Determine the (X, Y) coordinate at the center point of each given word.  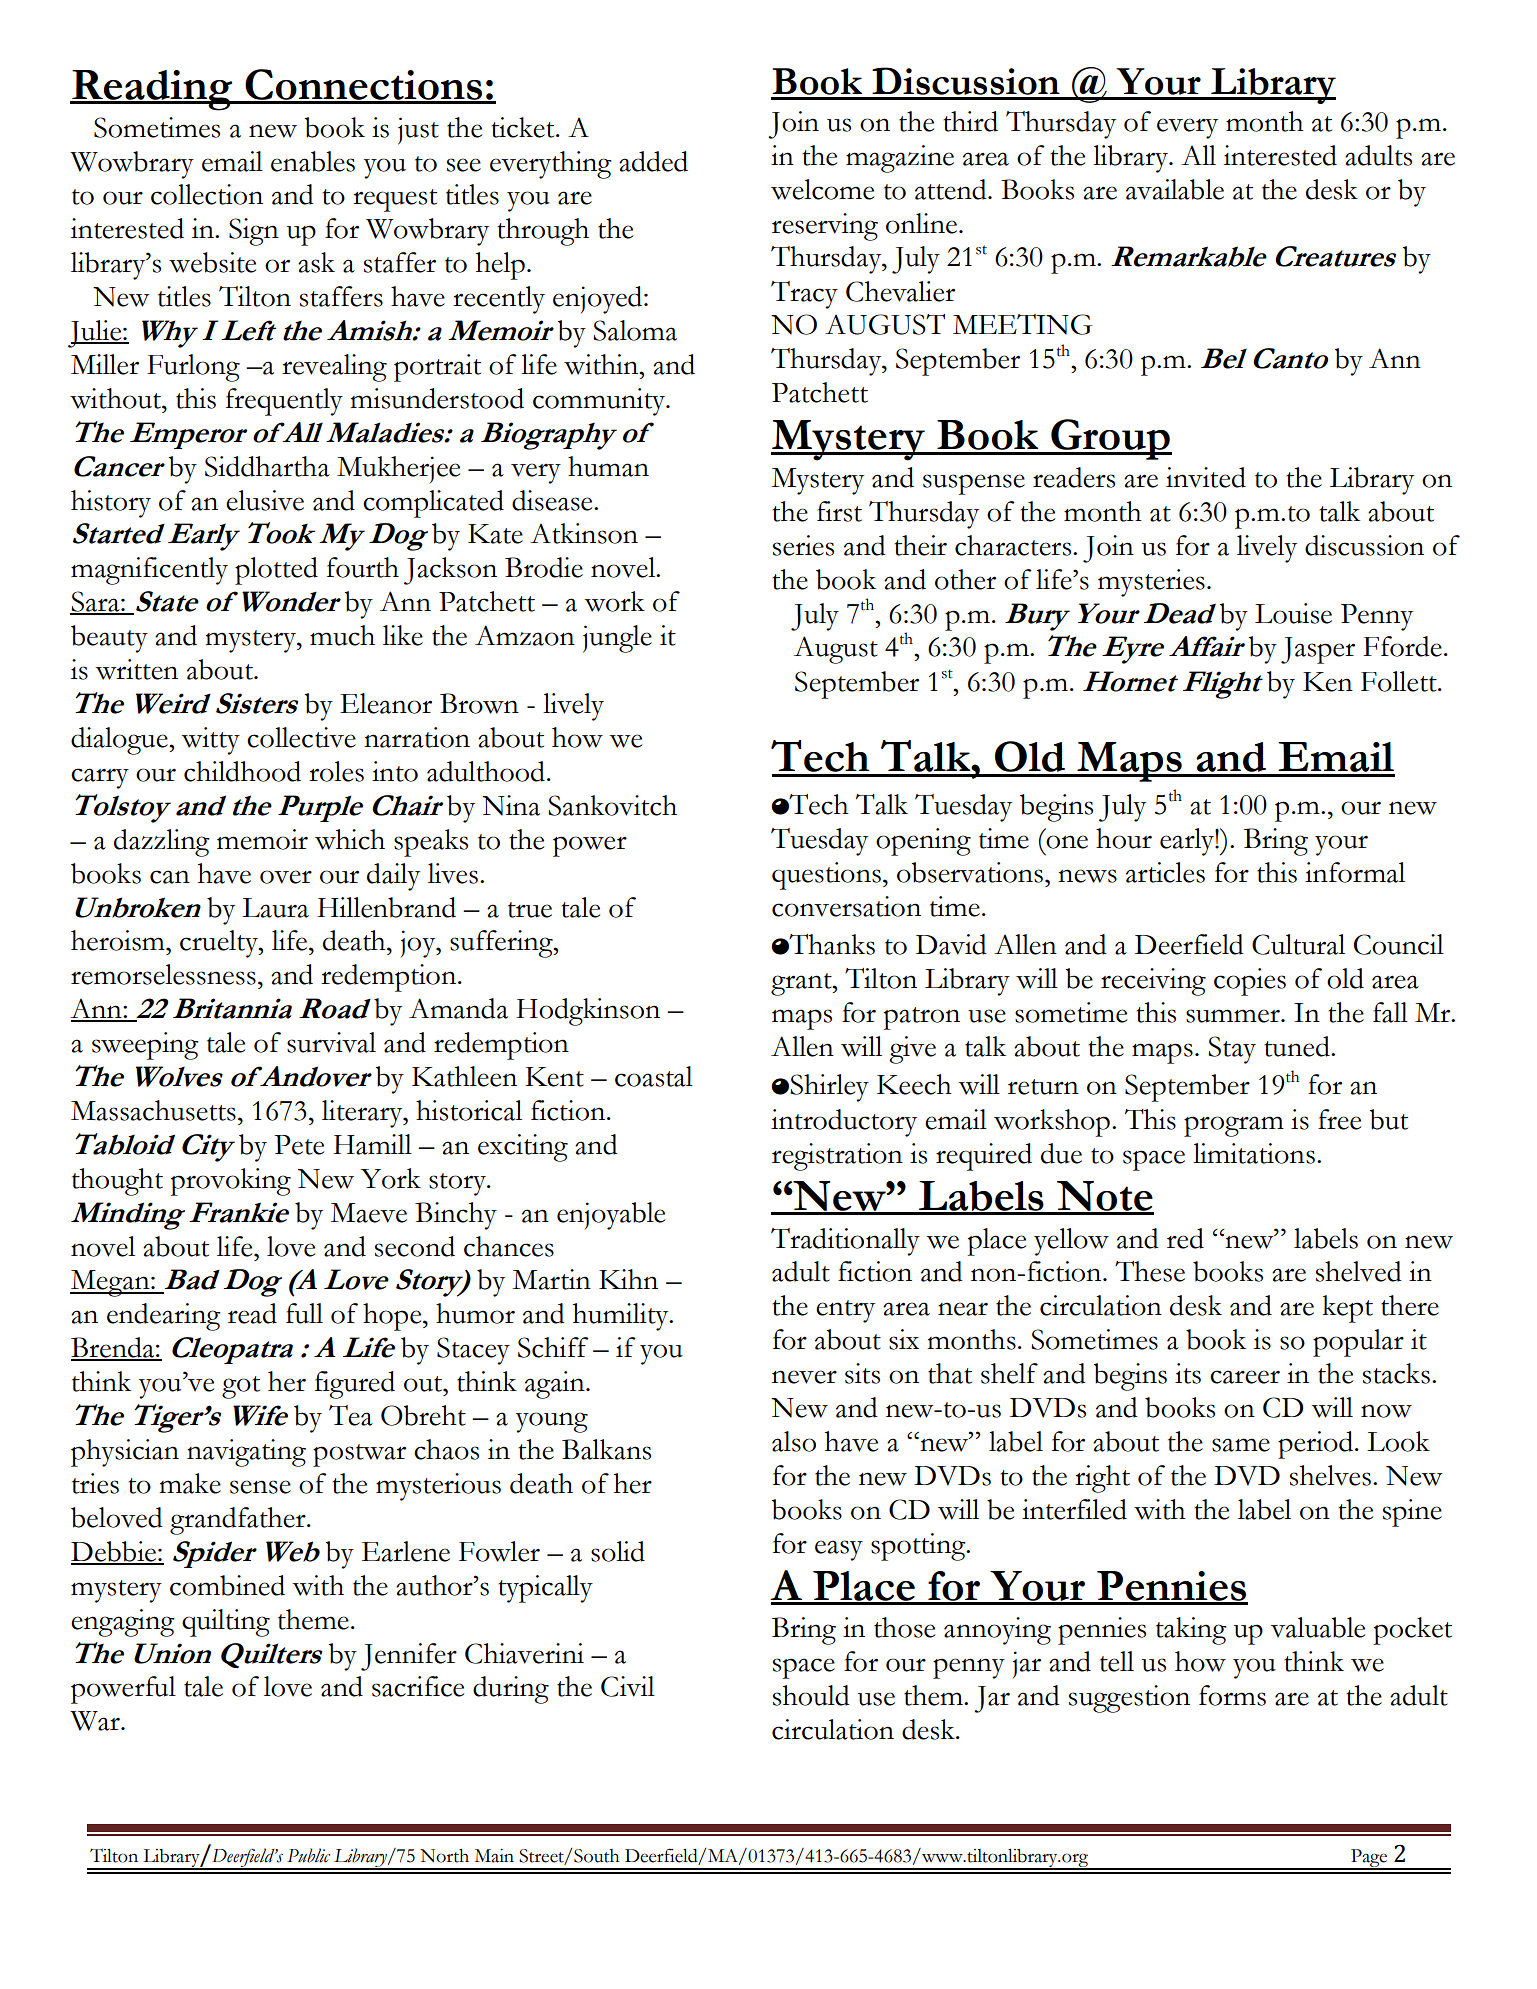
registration (837, 1157)
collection (207, 194)
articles (1165, 872)
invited (1206, 477)
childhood (242, 771)
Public (308, 1855)
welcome (822, 189)
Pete (299, 1145)
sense (260, 1487)
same (1241, 1445)
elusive (265, 500)
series (803, 545)
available (1175, 189)
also (794, 1441)
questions (826, 876)
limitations (1254, 1153)
